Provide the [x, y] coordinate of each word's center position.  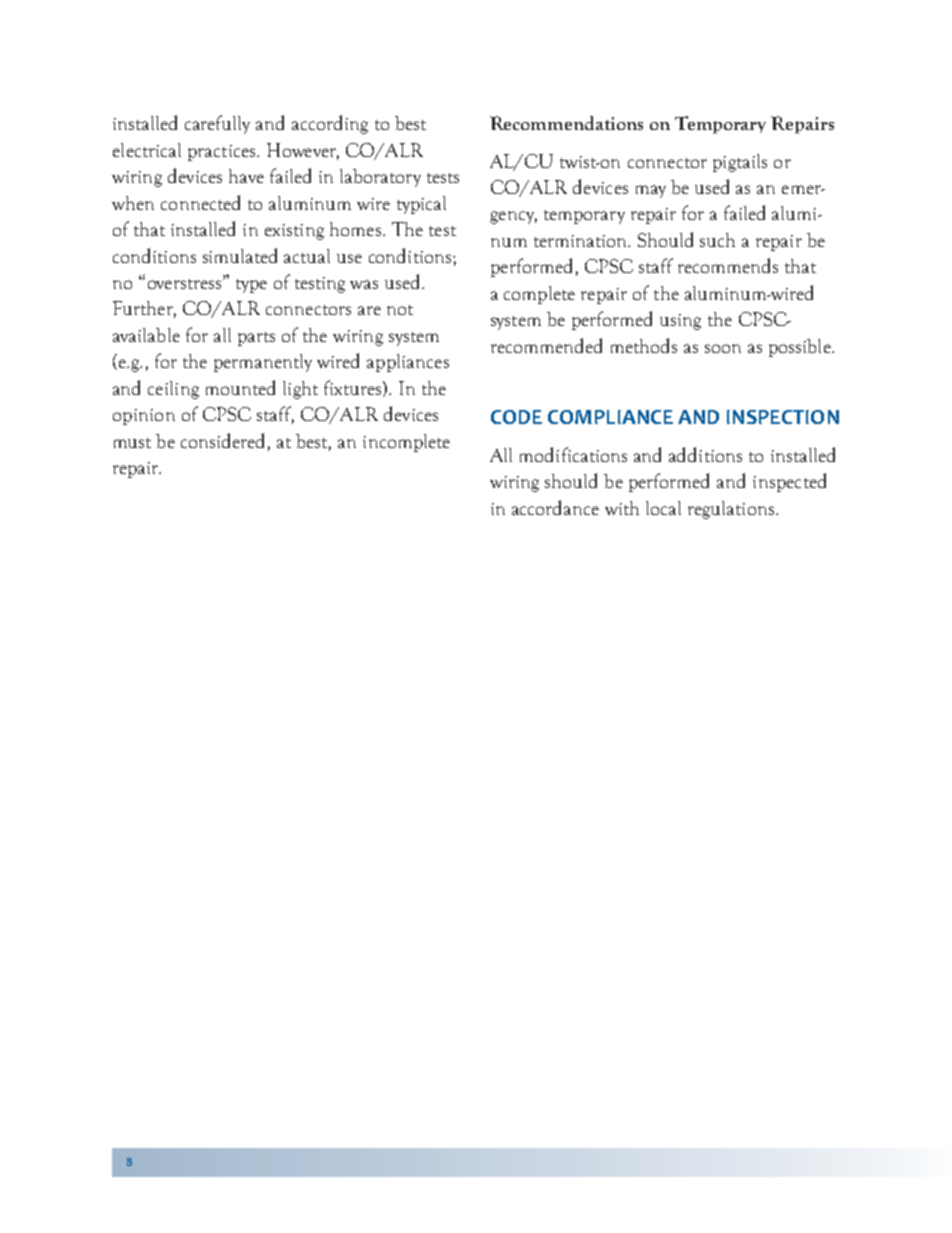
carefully [217, 124]
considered [222, 440]
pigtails [740, 163]
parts [256, 339]
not [400, 310]
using [680, 322]
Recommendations [566, 123]
